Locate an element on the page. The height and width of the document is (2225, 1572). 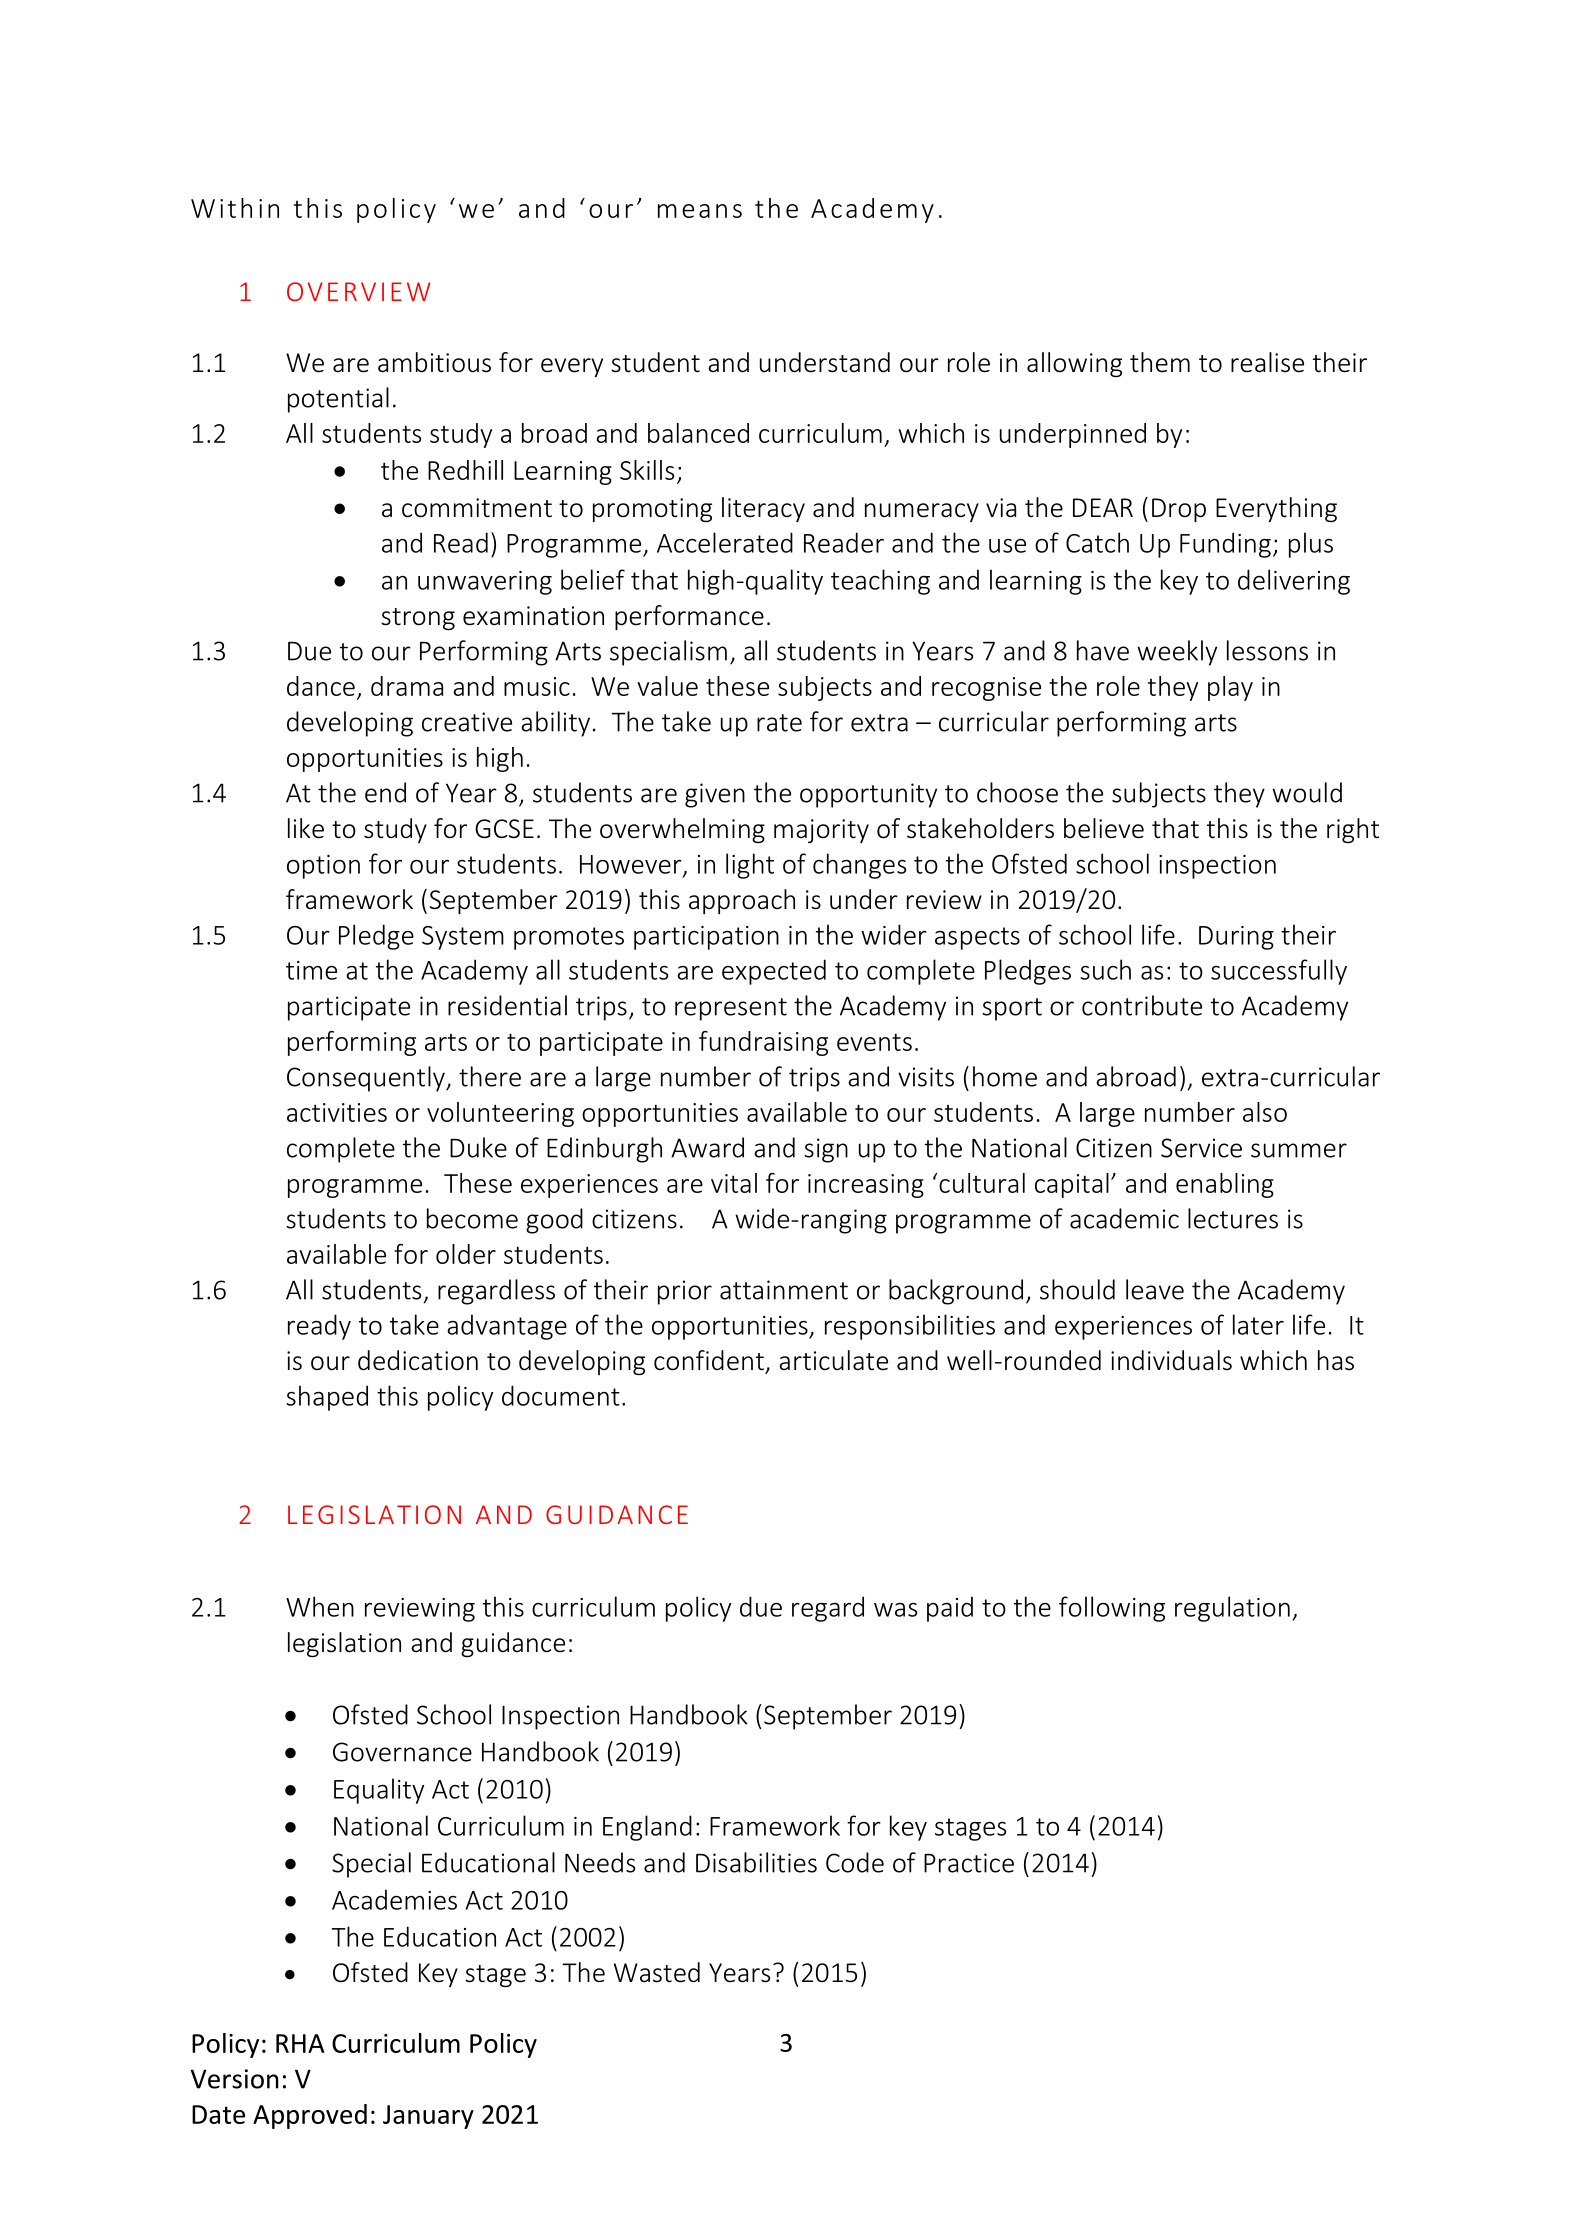
realise is located at coordinates (1267, 362).
